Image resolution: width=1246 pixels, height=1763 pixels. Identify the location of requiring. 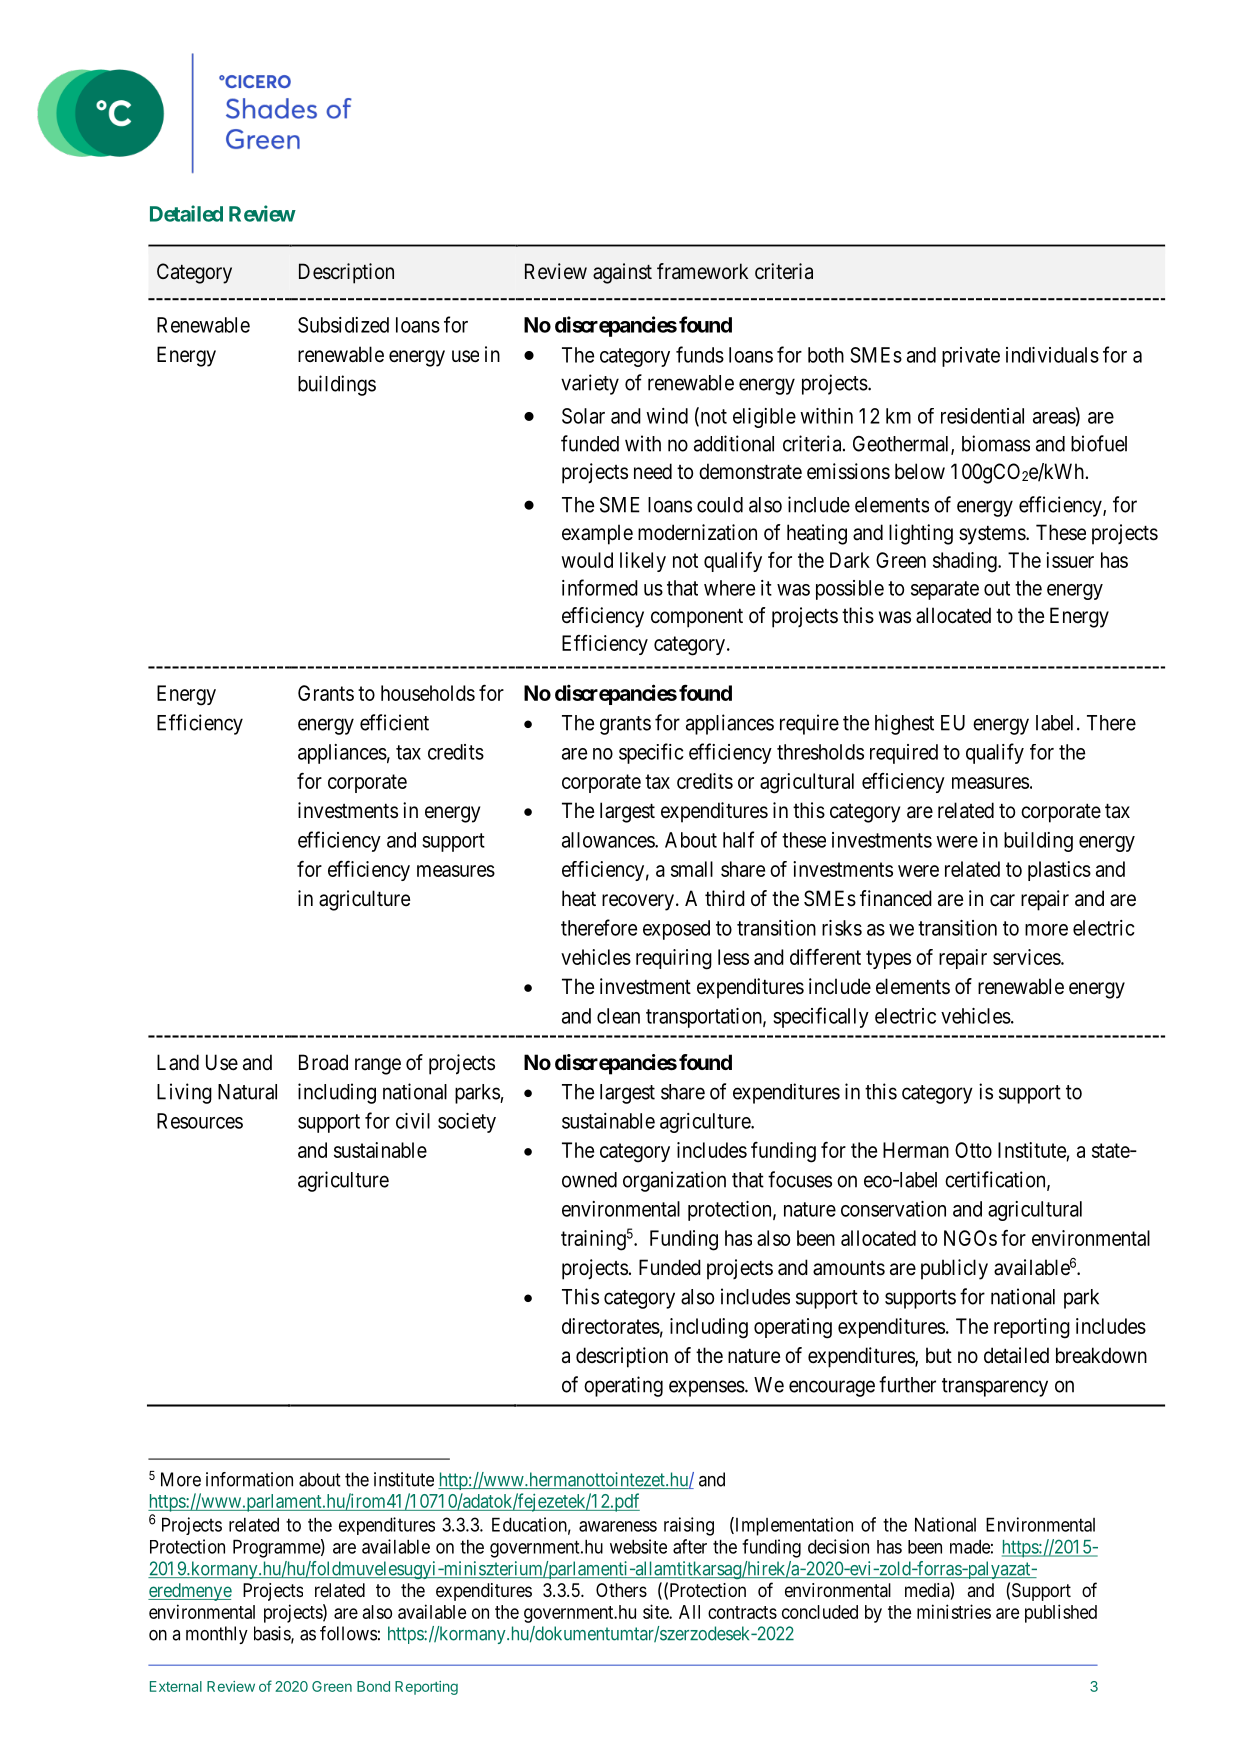
(674, 959).
